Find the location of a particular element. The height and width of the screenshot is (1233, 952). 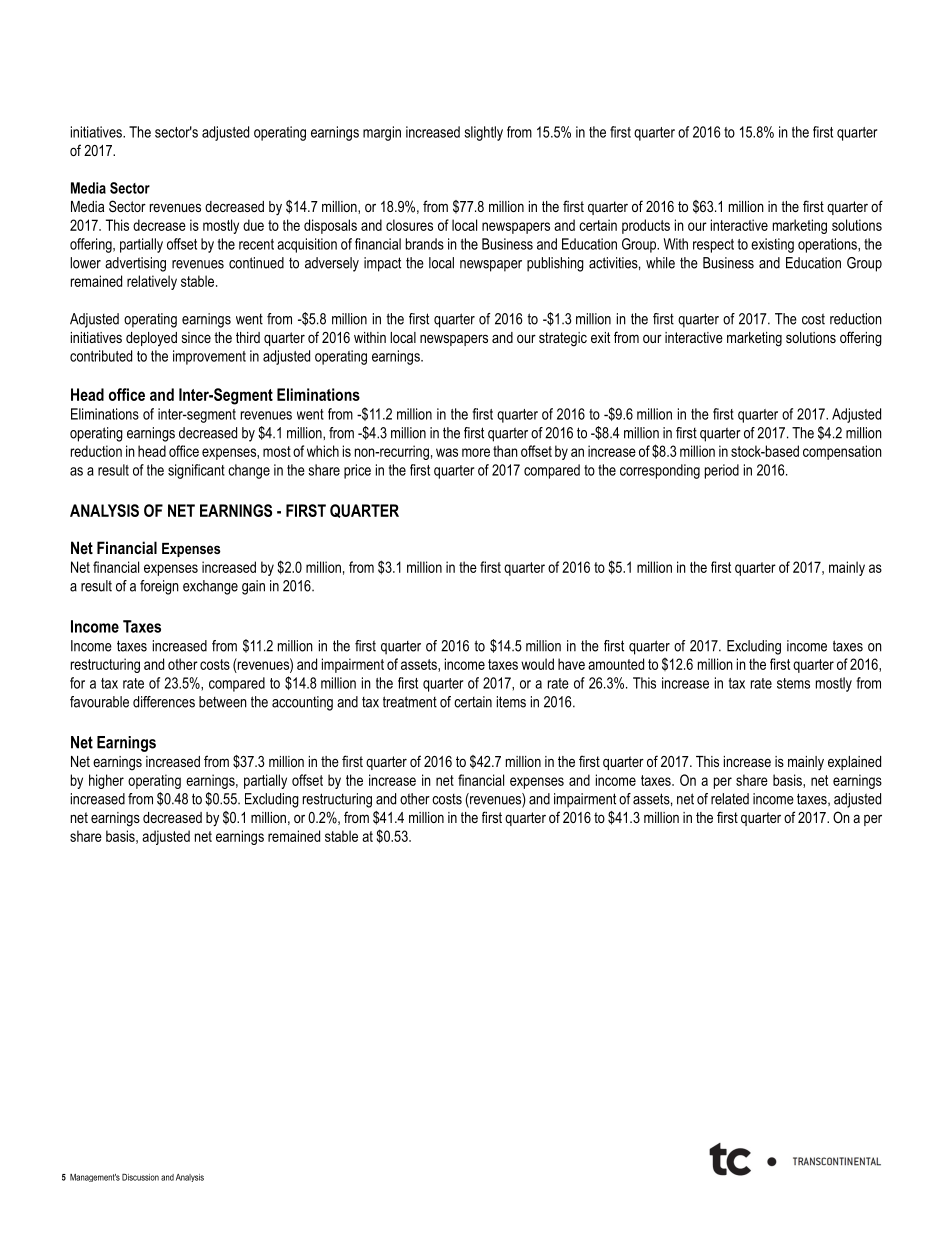

existing is located at coordinates (772, 245).
